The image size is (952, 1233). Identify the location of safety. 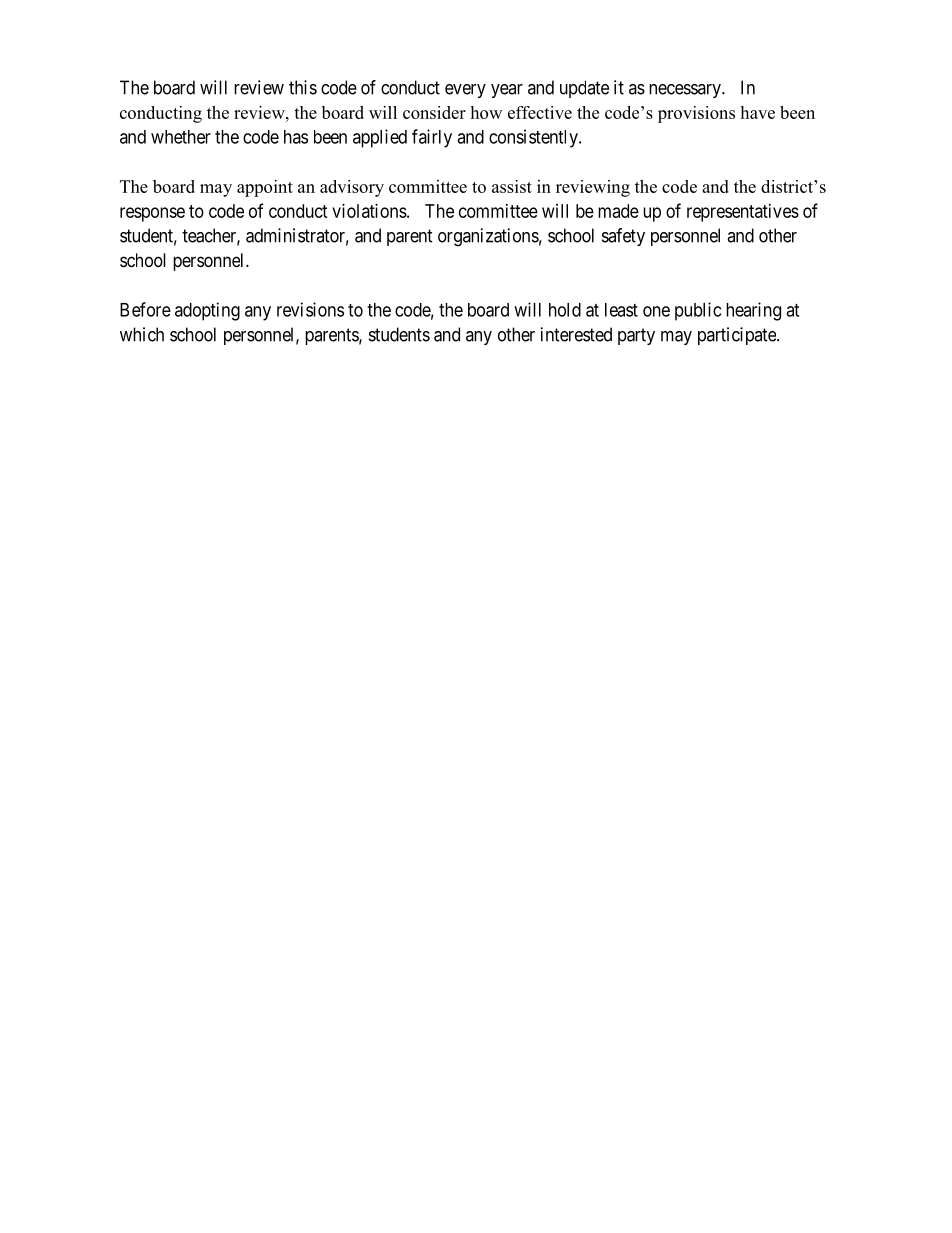
(623, 237).
